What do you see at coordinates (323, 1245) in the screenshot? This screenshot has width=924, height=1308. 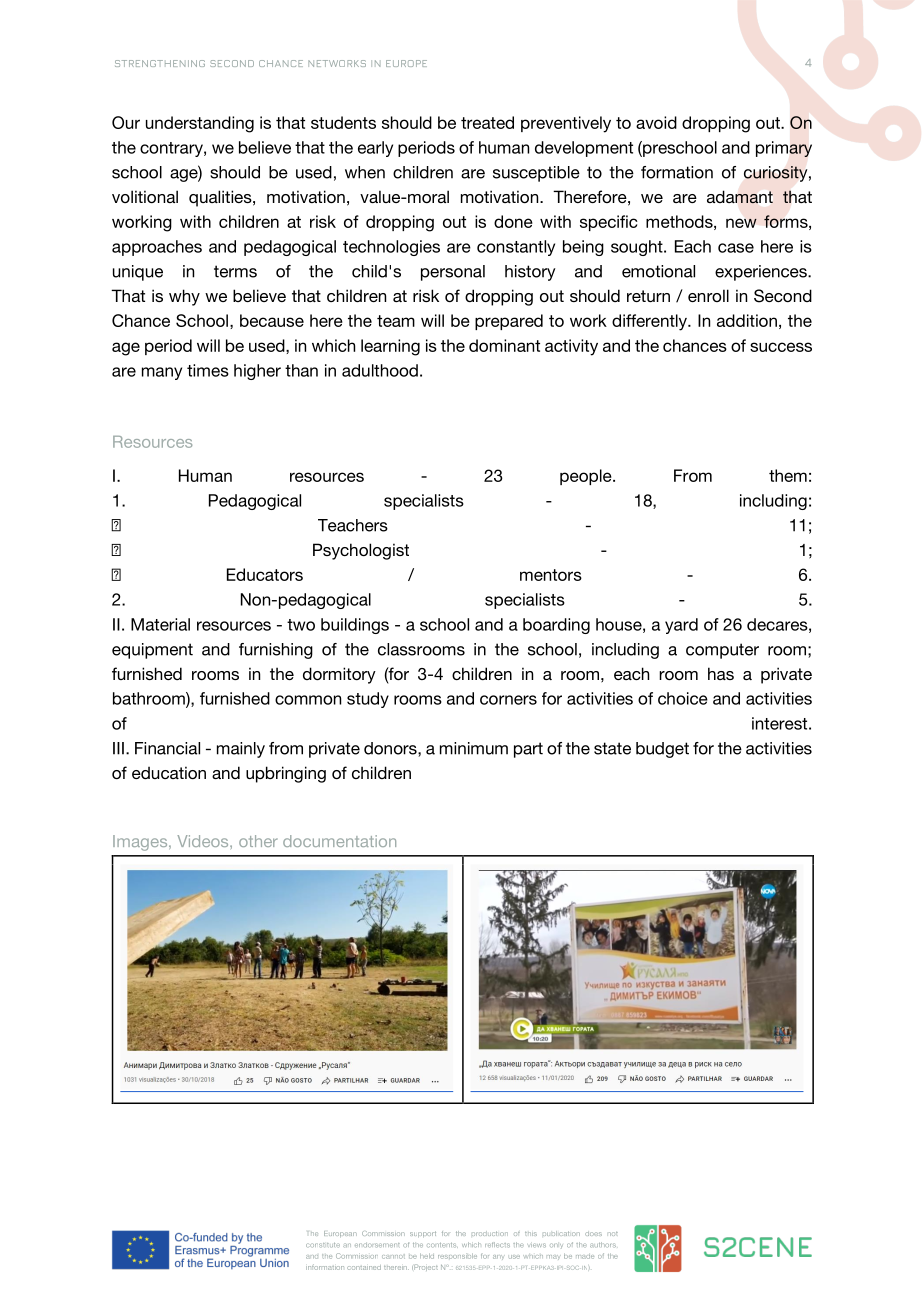 I see `constitute` at bounding box center [323, 1245].
